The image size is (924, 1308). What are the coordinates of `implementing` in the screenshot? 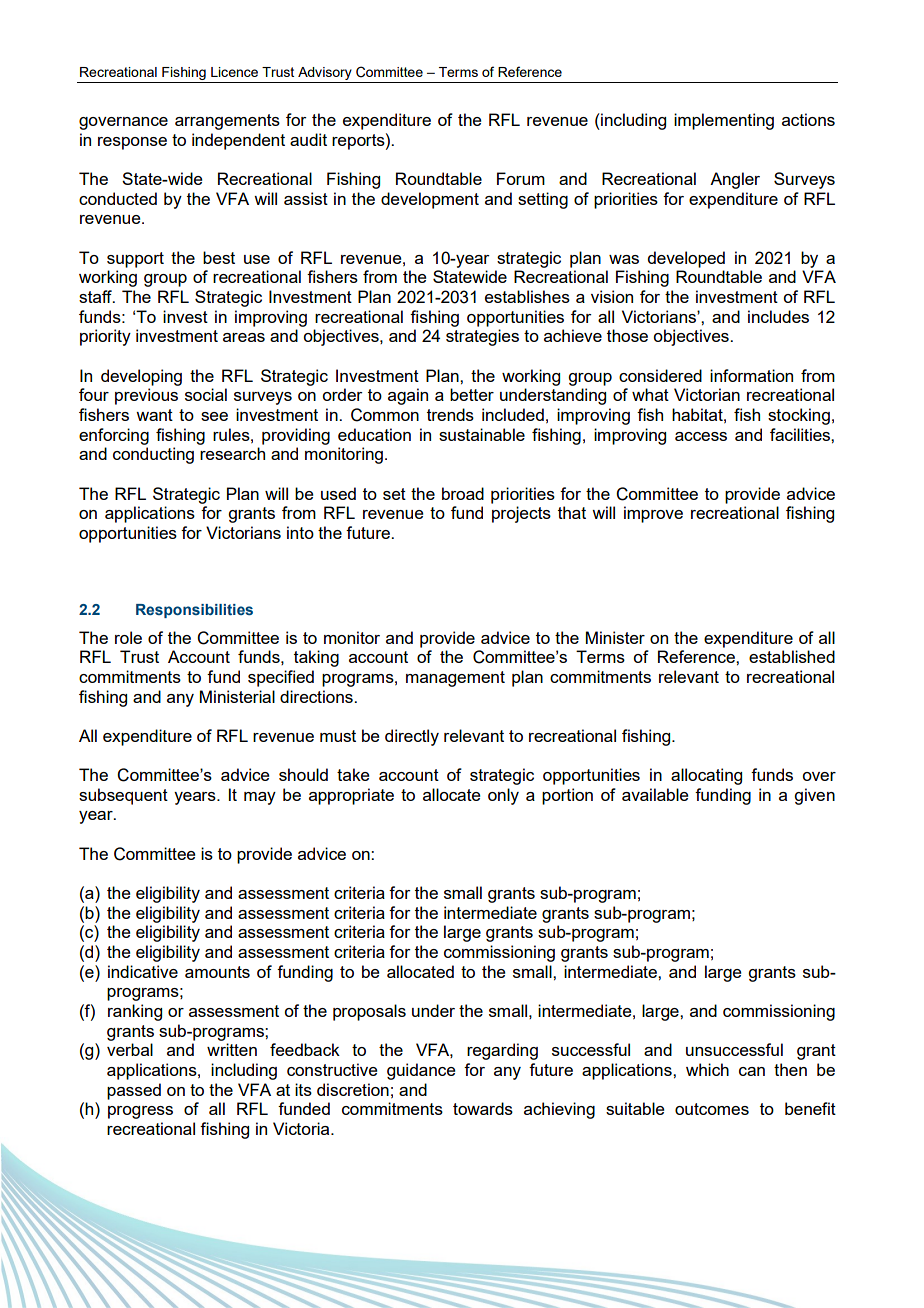 It's located at (724, 121).
